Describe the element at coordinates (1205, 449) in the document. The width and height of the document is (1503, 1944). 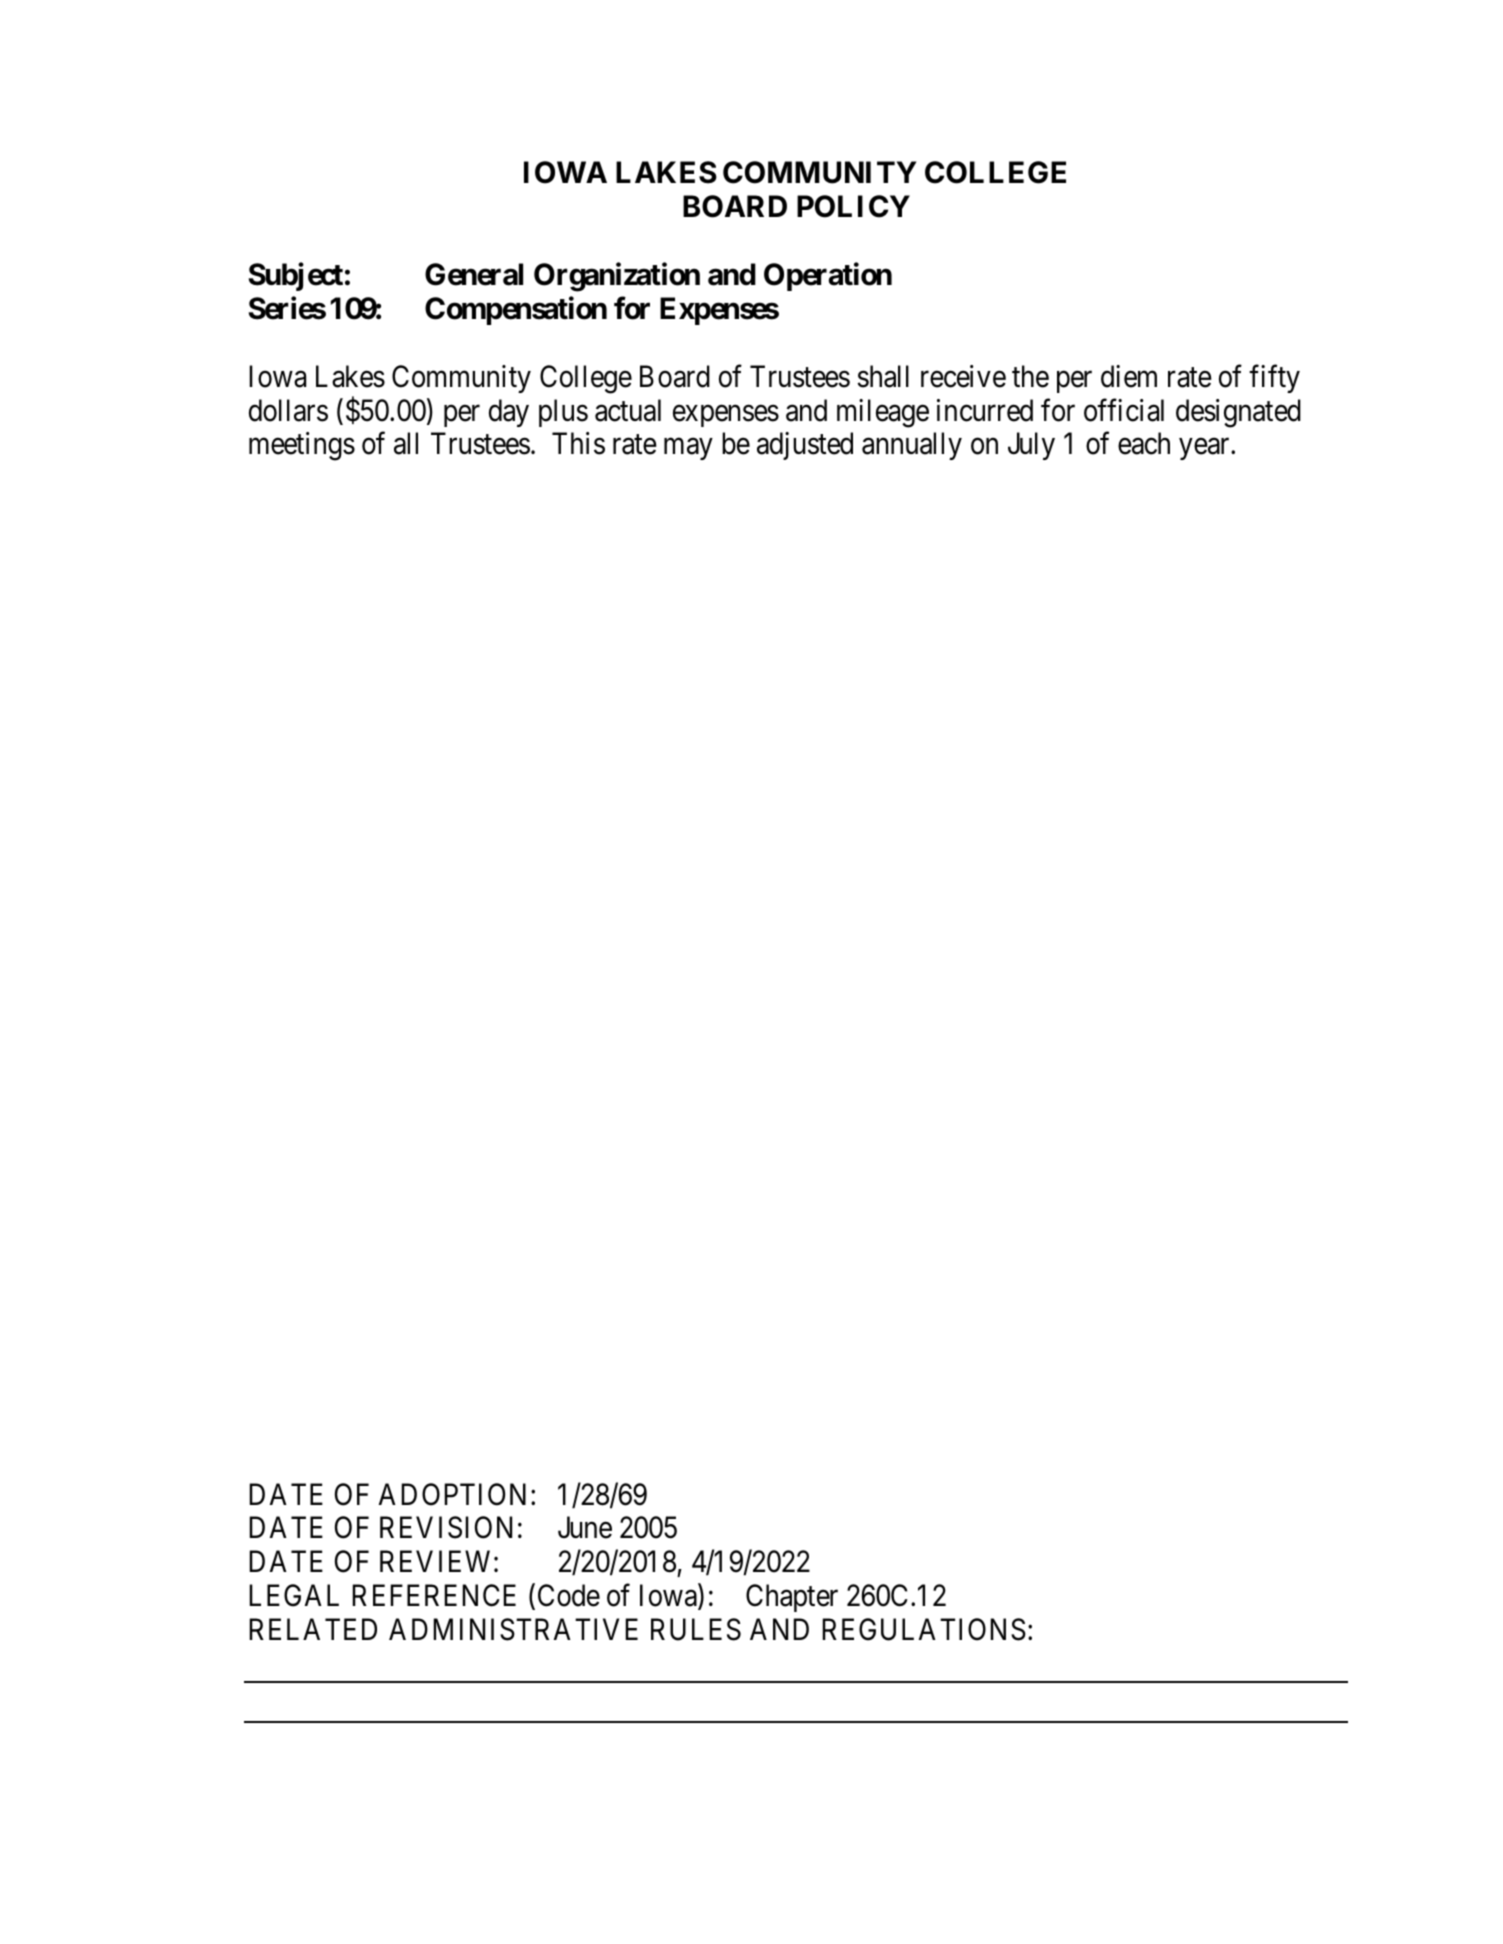
I see `year` at that location.
